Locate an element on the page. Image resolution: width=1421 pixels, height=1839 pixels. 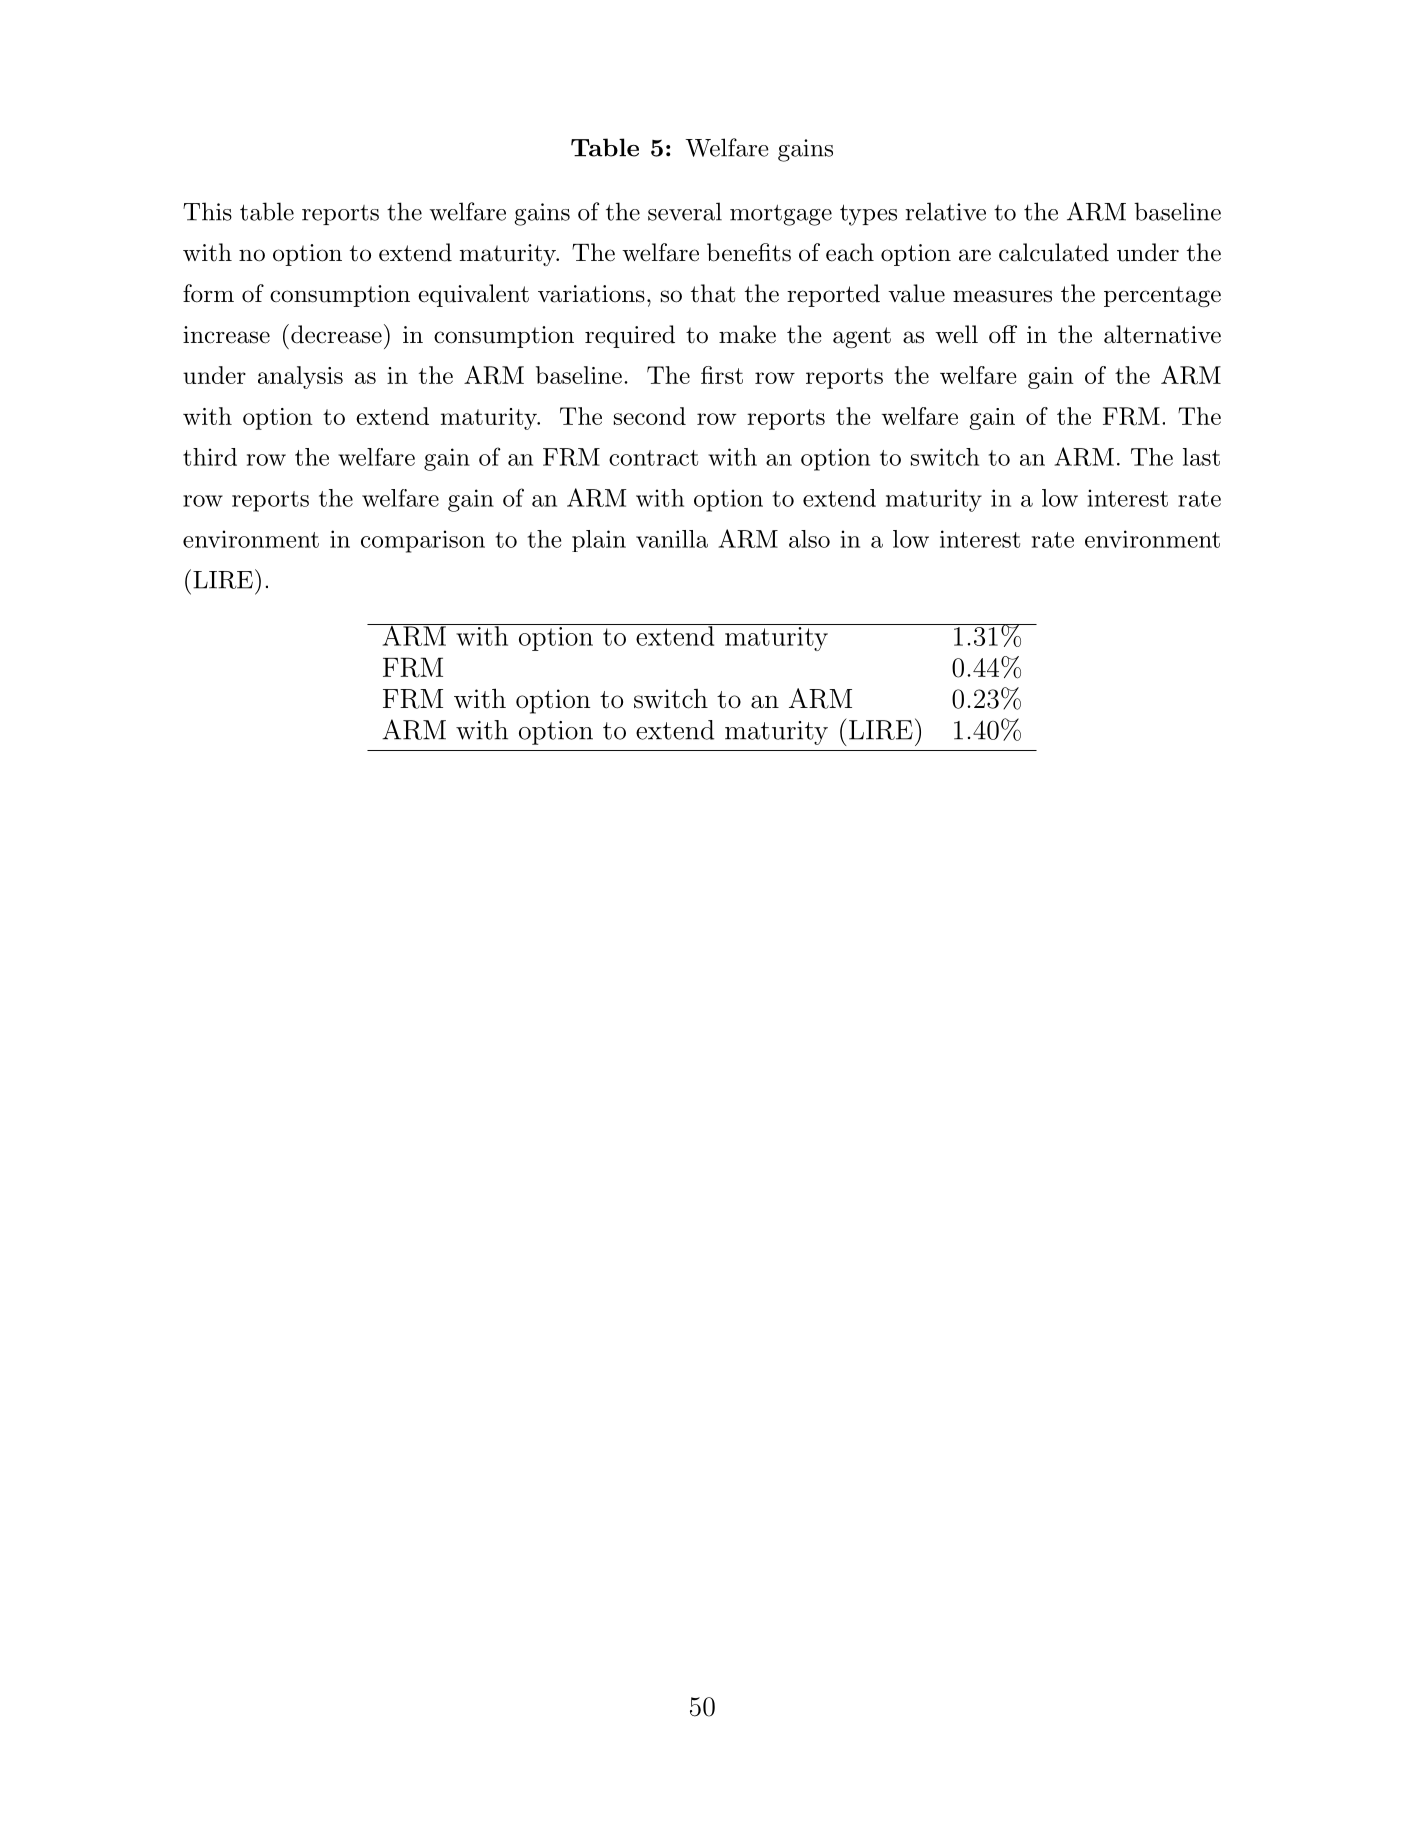
This is located at coordinates (207, 211).
